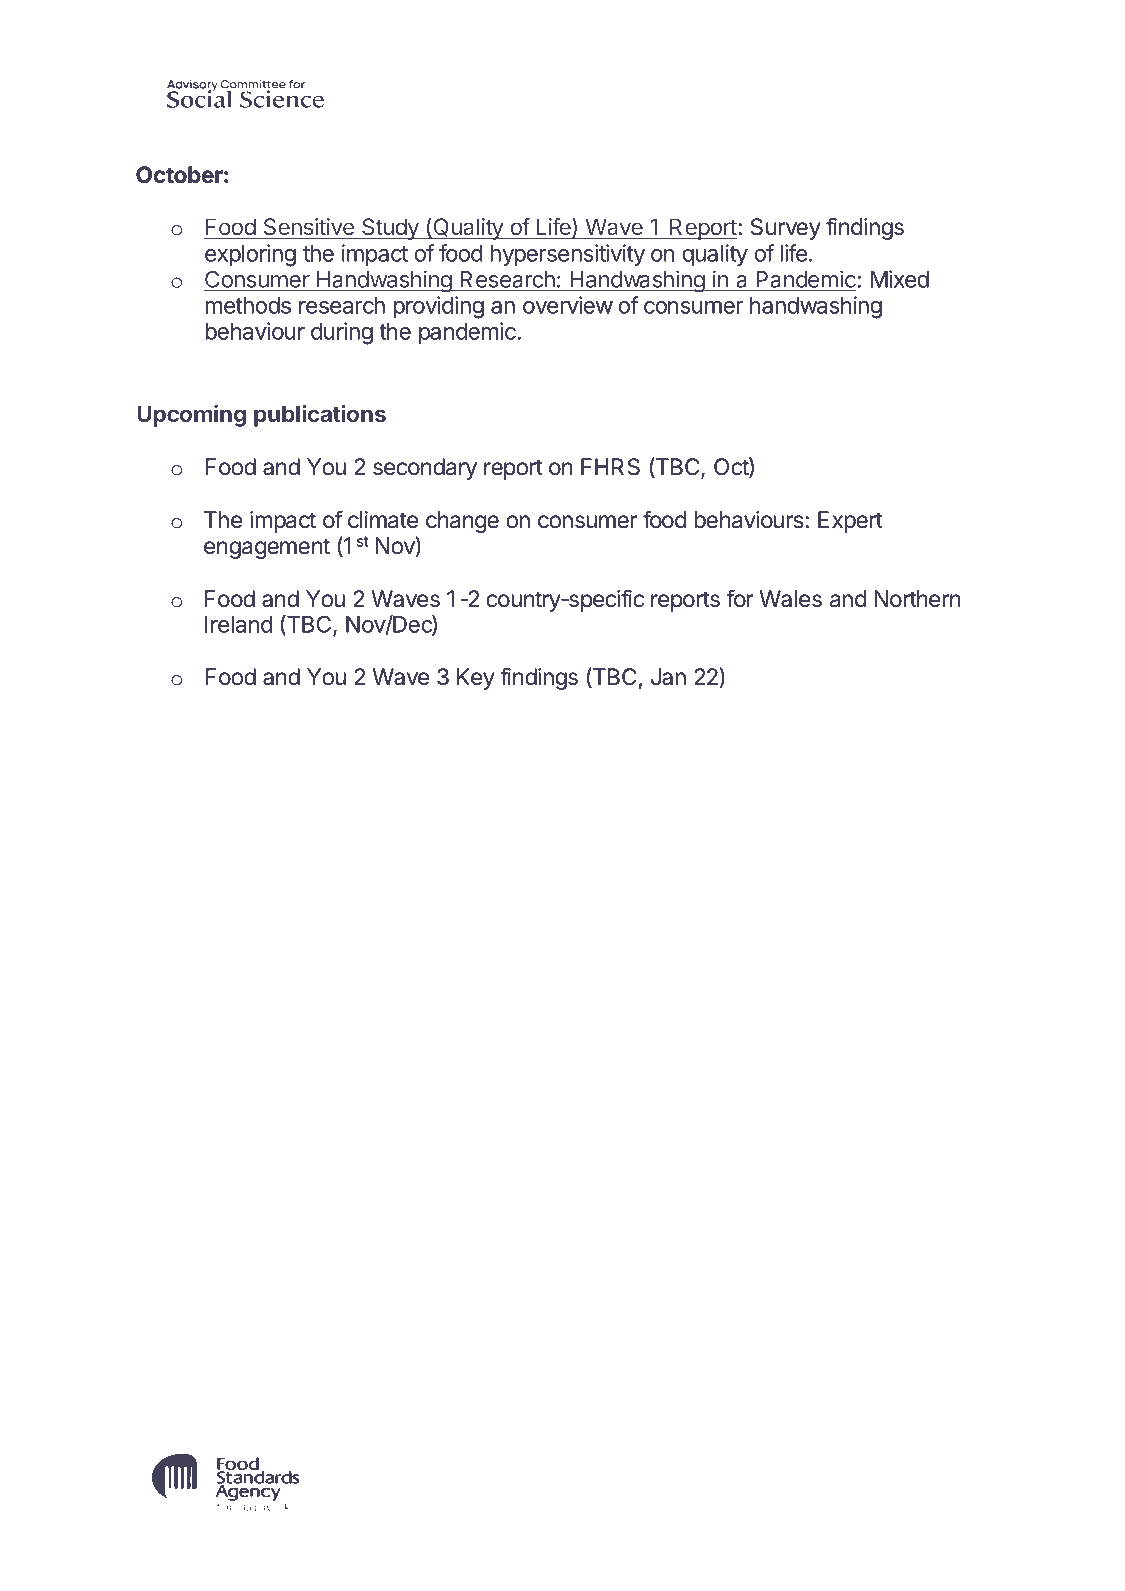 The image size is (1125, 1591). What do you see at coordinates (309, 226) in the page?
I see `Sensitive` at bounding box center [309, 226].
